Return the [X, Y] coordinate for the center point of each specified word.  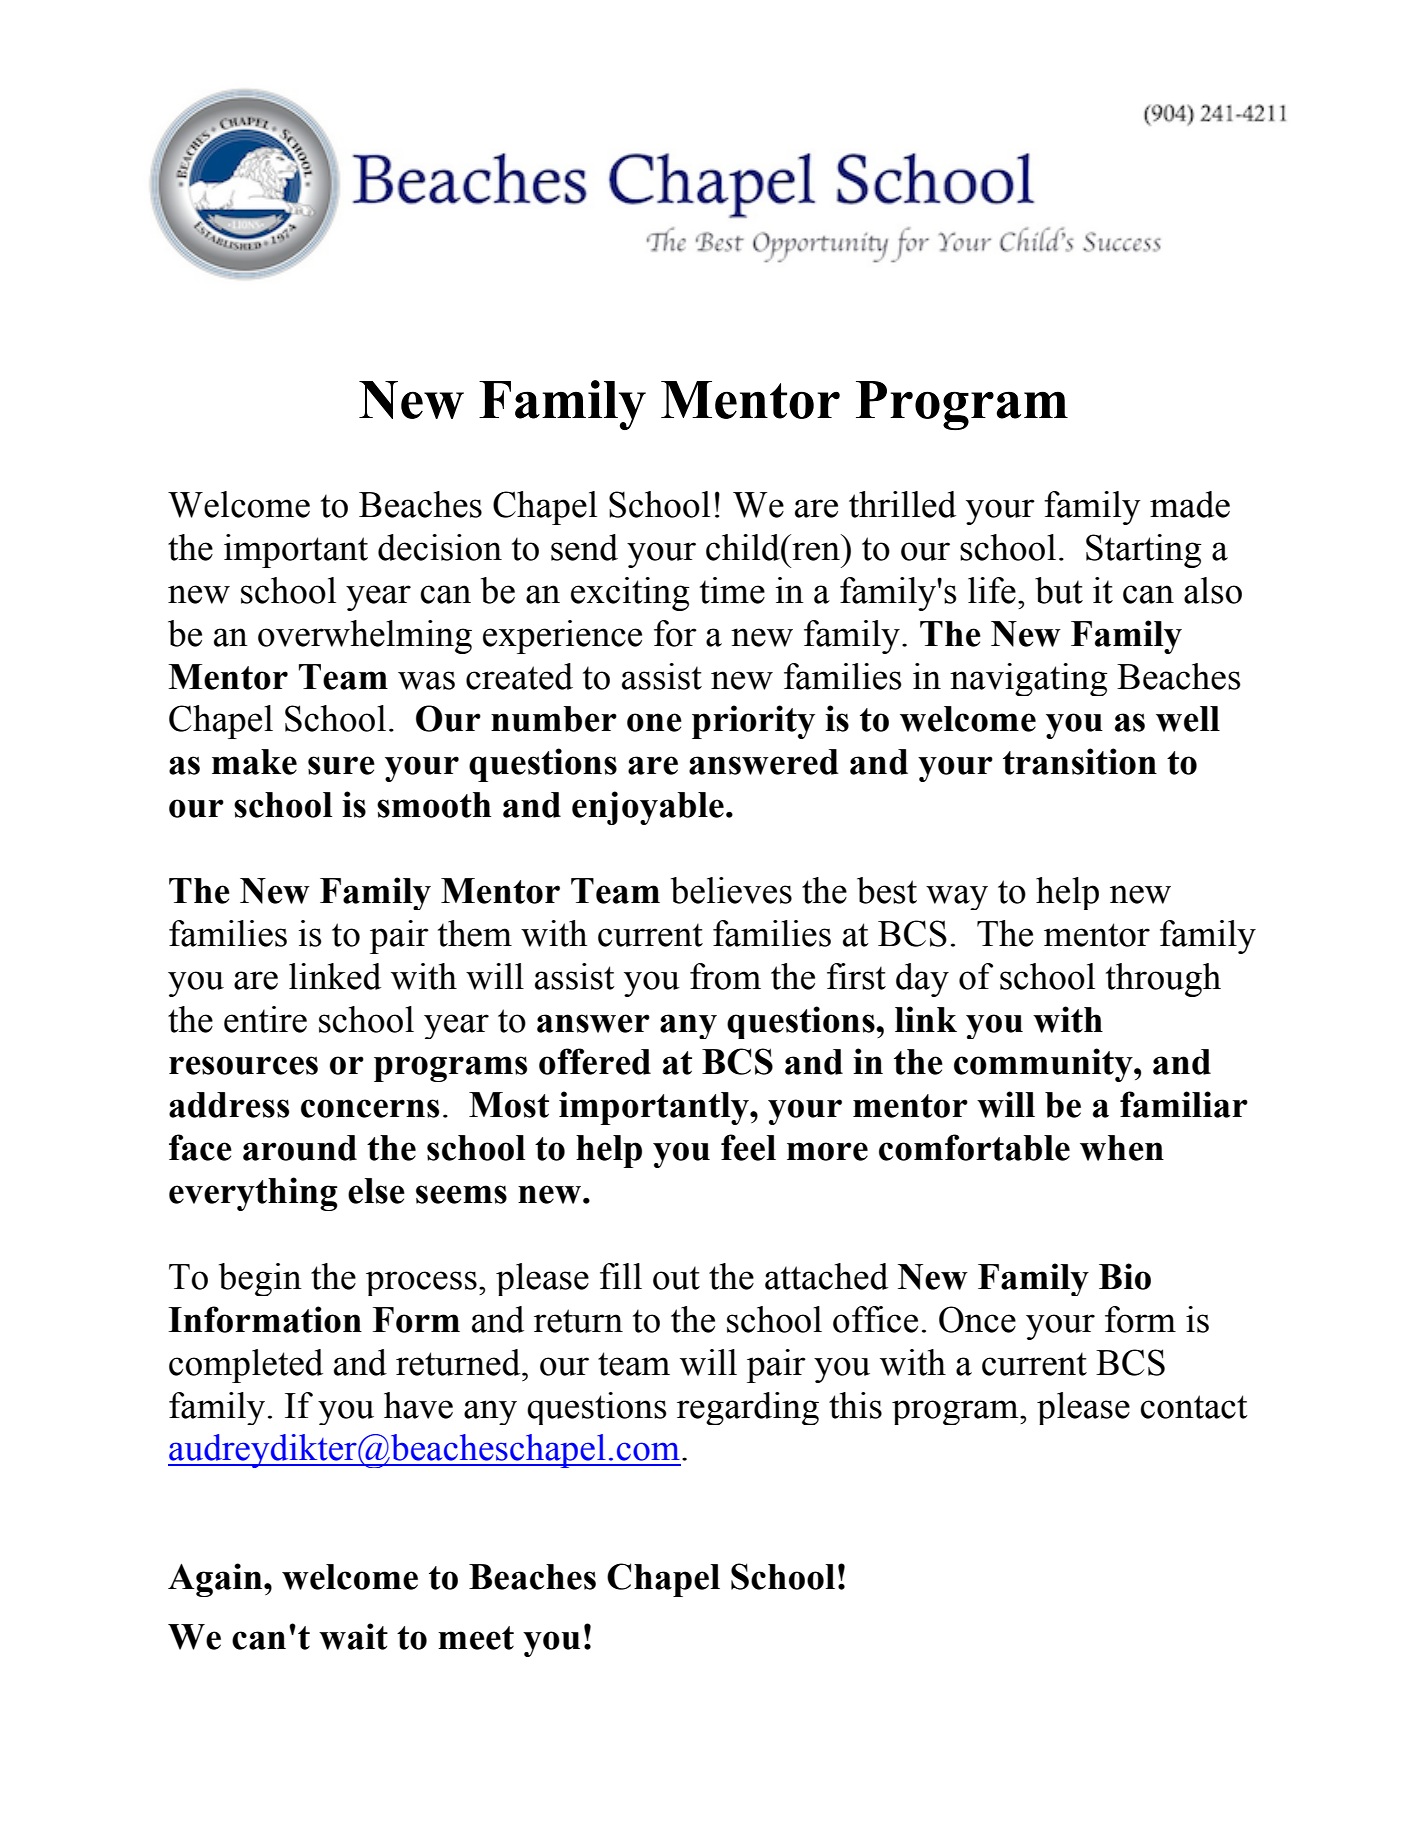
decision [440, 547]
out [676, 1278]
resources [243, 1065]
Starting [1144, 551]
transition [1080, 761]
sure [341, 765]
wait [353, 1636]
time [732, 590]
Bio [1125, 1276]
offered [595, 1061]
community [1044, 1065]
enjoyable [648, 808]
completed [246, 1366]
